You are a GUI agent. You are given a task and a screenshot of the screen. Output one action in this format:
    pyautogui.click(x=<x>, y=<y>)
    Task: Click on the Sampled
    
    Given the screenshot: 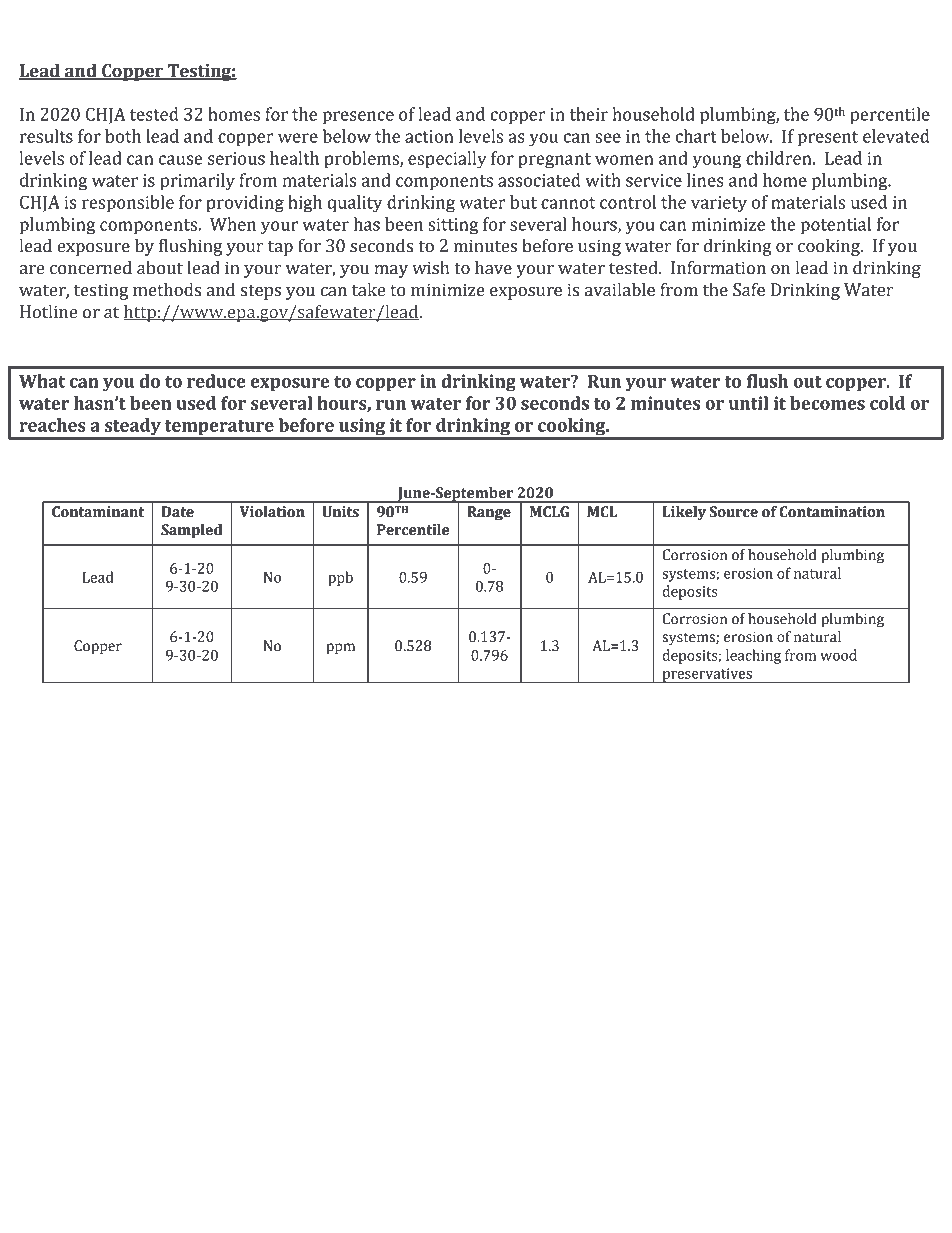 What is the action you would take?
    pyautogui.click(x=191, y=531)
